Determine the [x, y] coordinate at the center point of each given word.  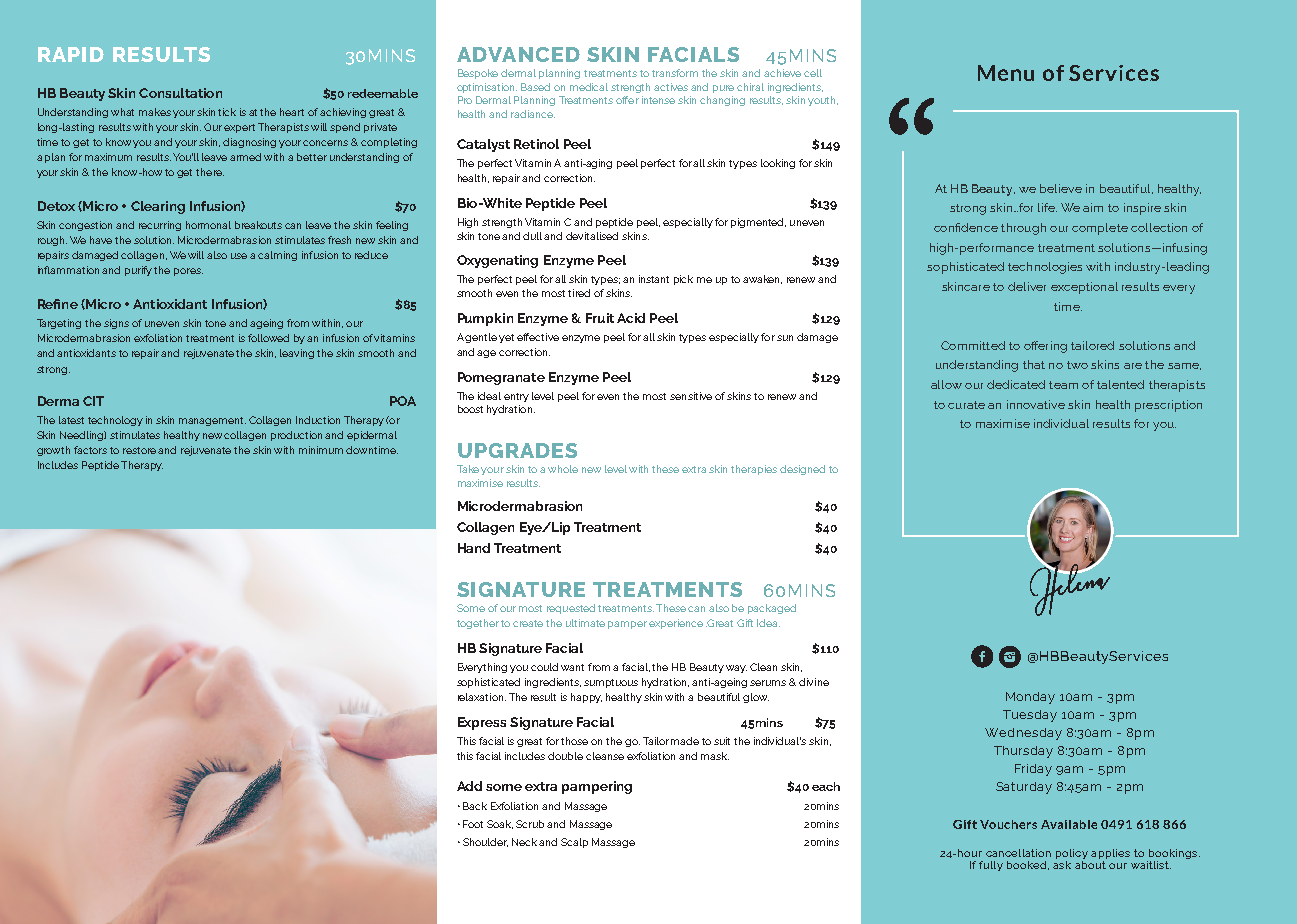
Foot [473, 824]
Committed [973, 345]
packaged [772, 609]
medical [589, 87]
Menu [1006, 73]
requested [571, 609]
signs [116, 324]
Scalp [574, 843]
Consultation [180, 93]
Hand [474, 548]
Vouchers [1008, 824]
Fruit [600, 318]
